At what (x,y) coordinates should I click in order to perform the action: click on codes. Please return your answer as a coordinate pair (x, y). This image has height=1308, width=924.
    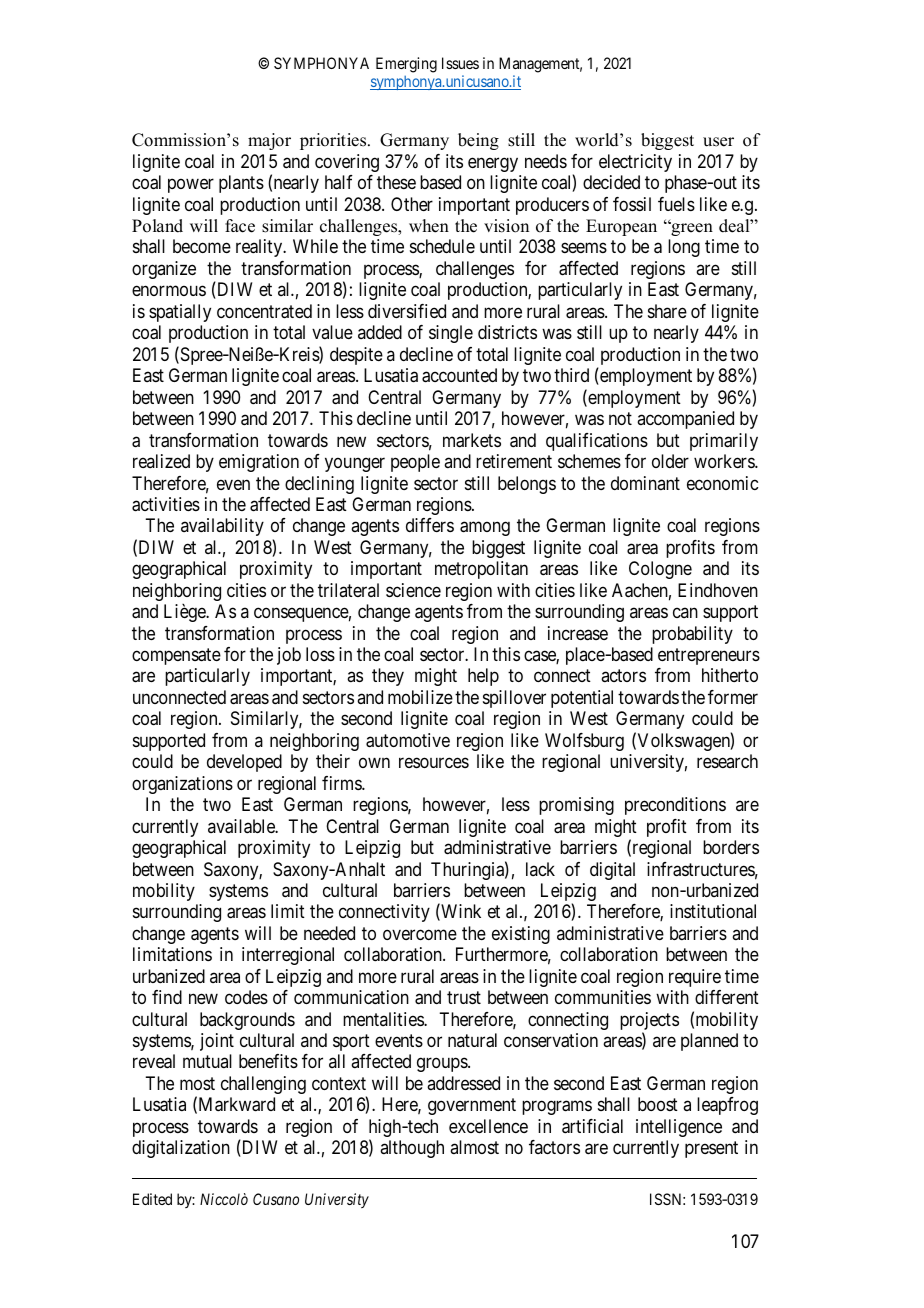
    Looking at the image, I should click on (246, 997).
